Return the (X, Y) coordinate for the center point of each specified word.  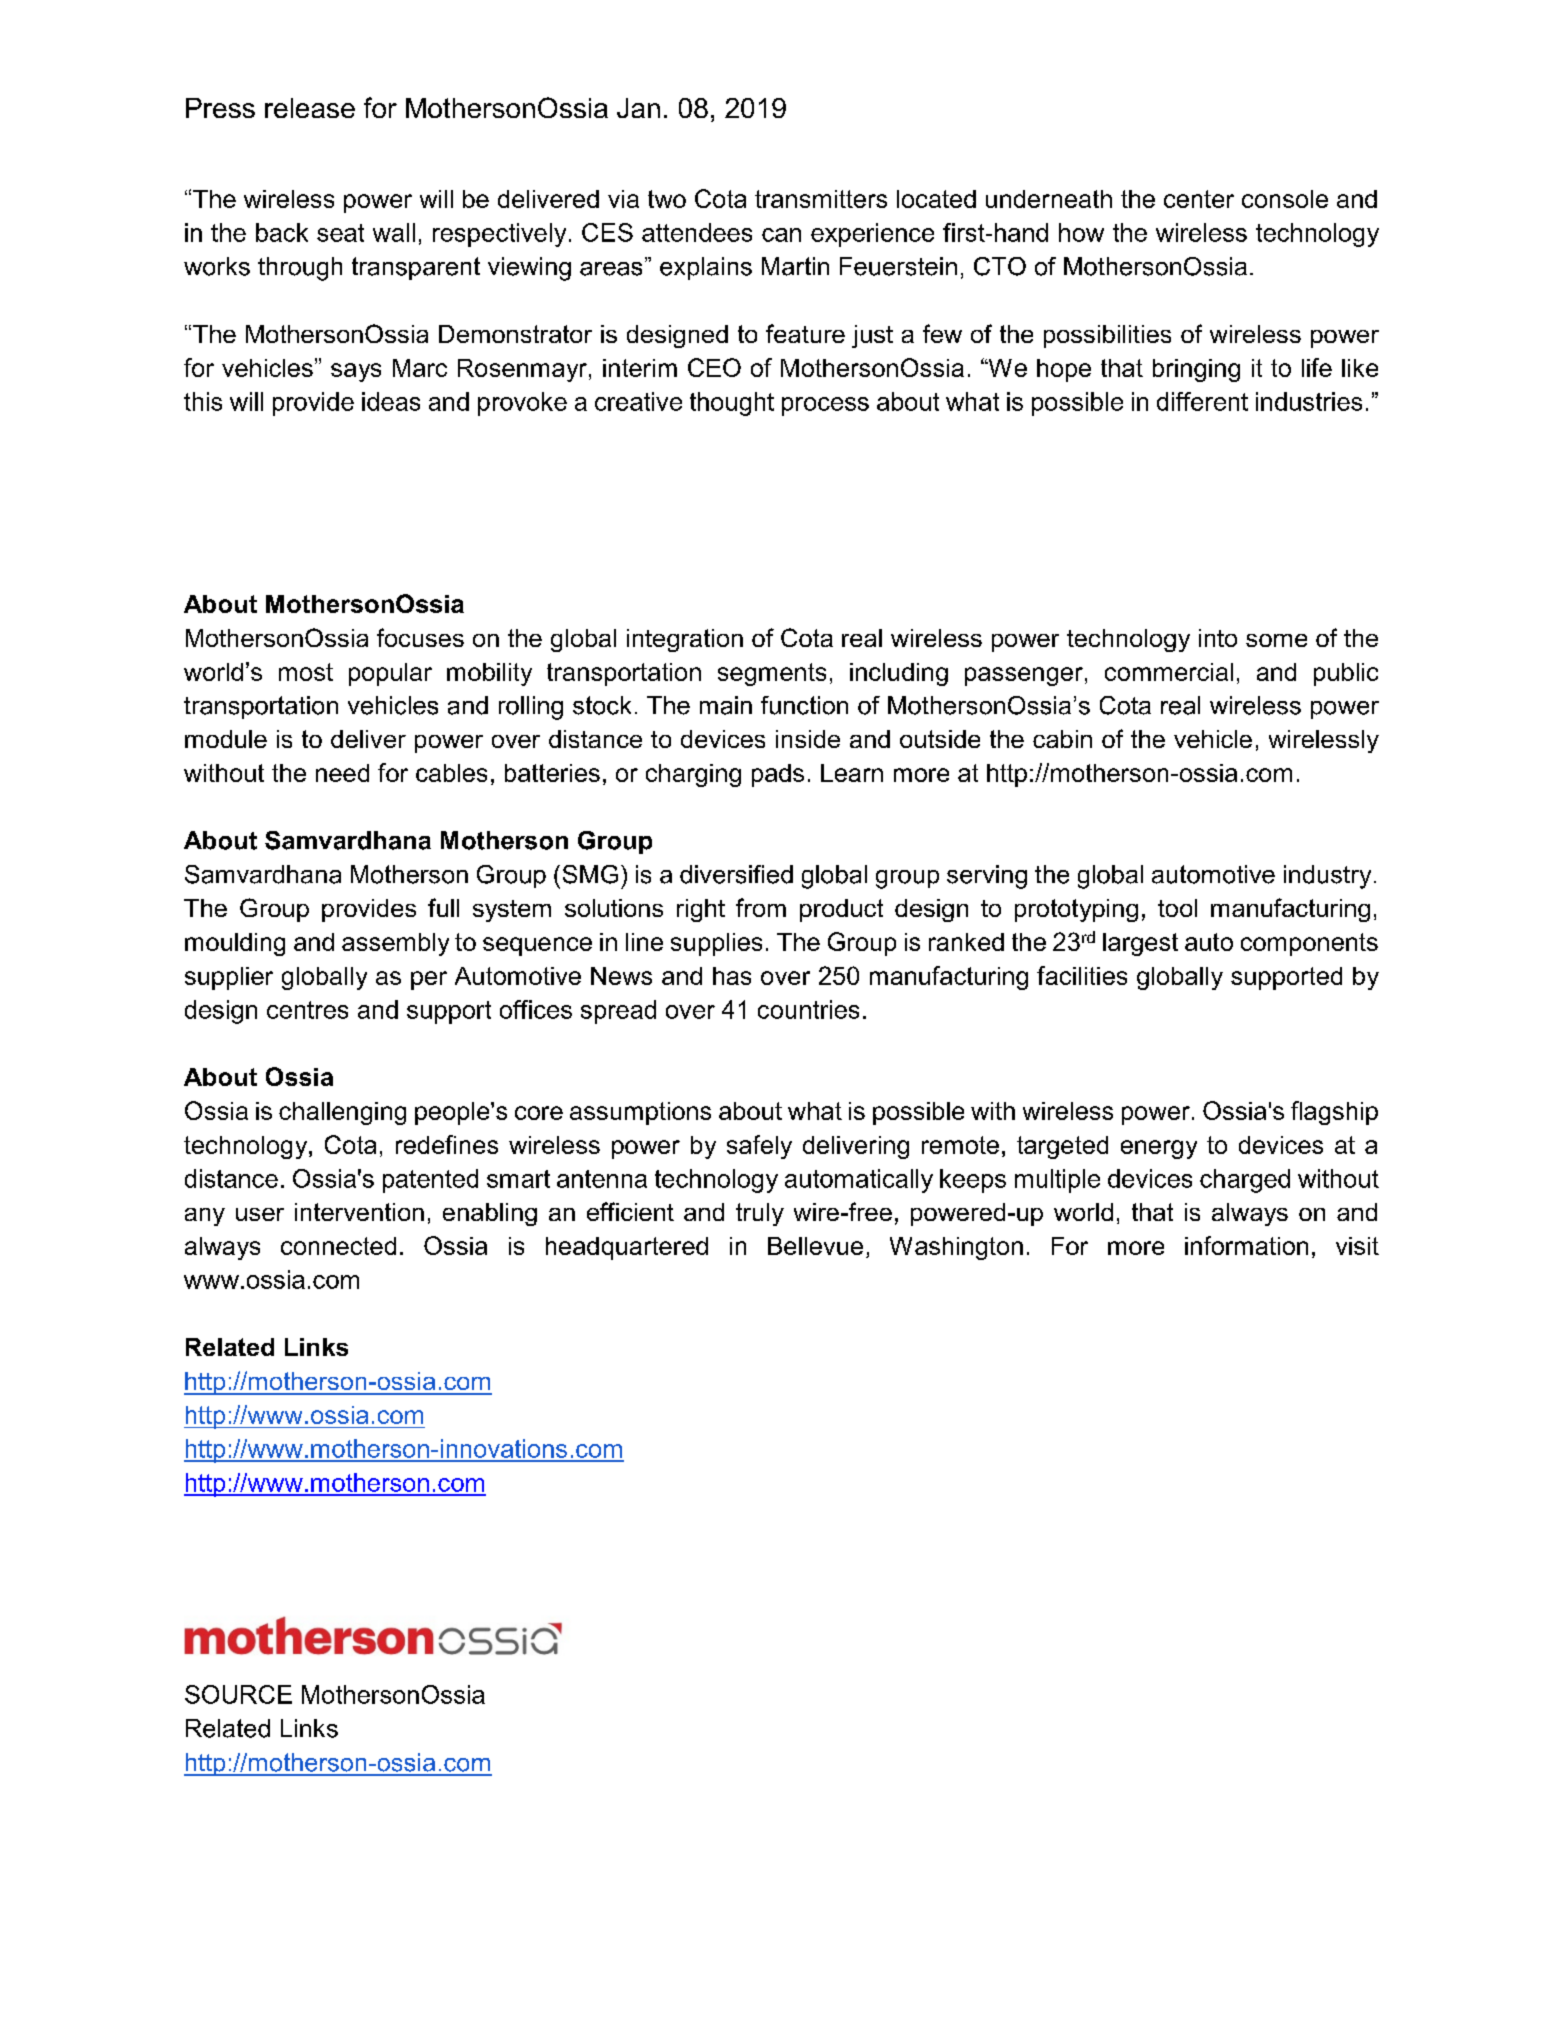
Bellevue (815, 1246)
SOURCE (238, 1694)
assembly (395, 944)
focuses (420, 637)
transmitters (821, 199)
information (1246, 1245)
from (761, 907)
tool (1177, 908)
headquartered (627, 1248)
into (1218, 638)
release (310, 108)
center (1199, 199)
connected (338, 1246)
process (825, 406)
